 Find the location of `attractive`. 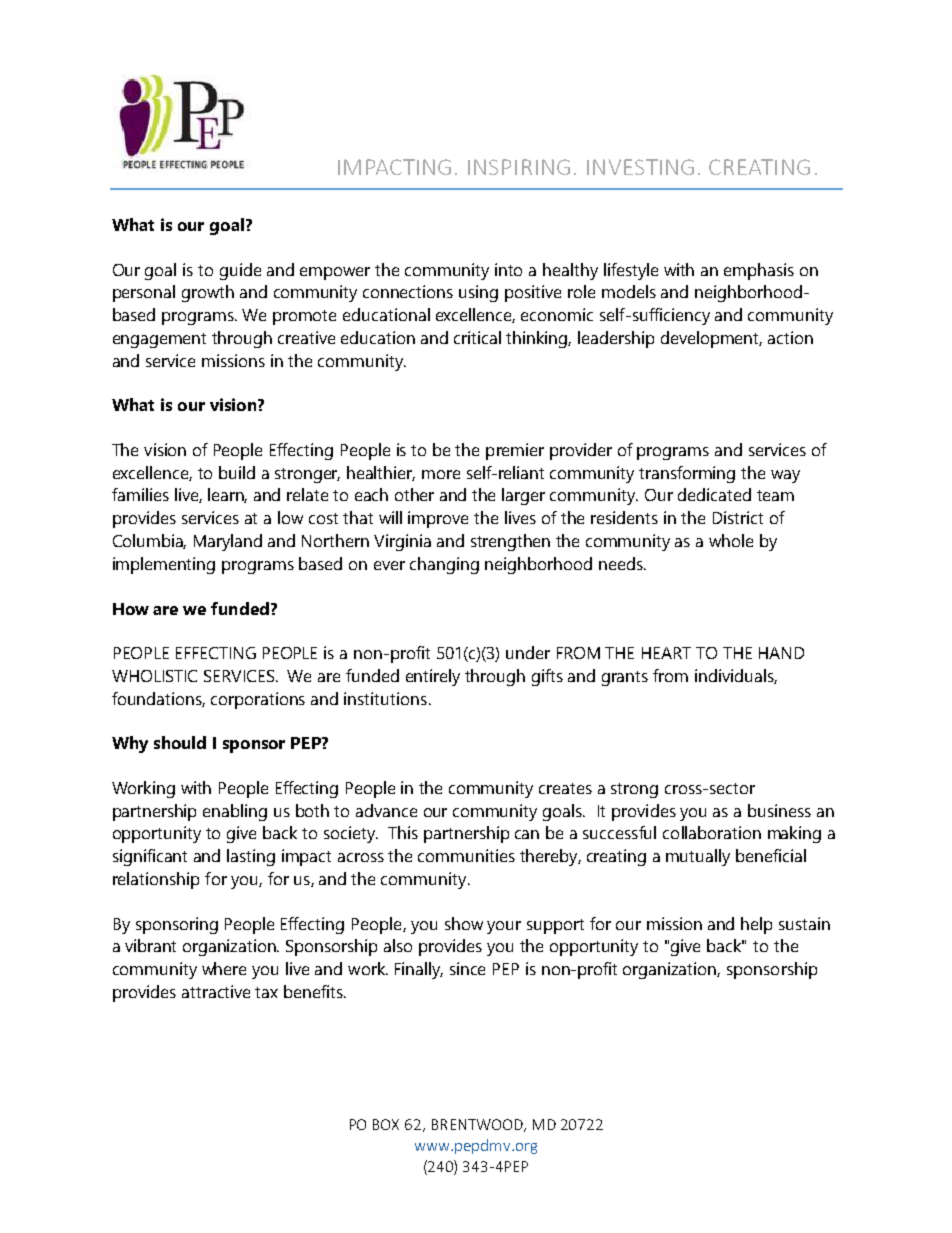

attractive is located at coordinates (216, 991).
